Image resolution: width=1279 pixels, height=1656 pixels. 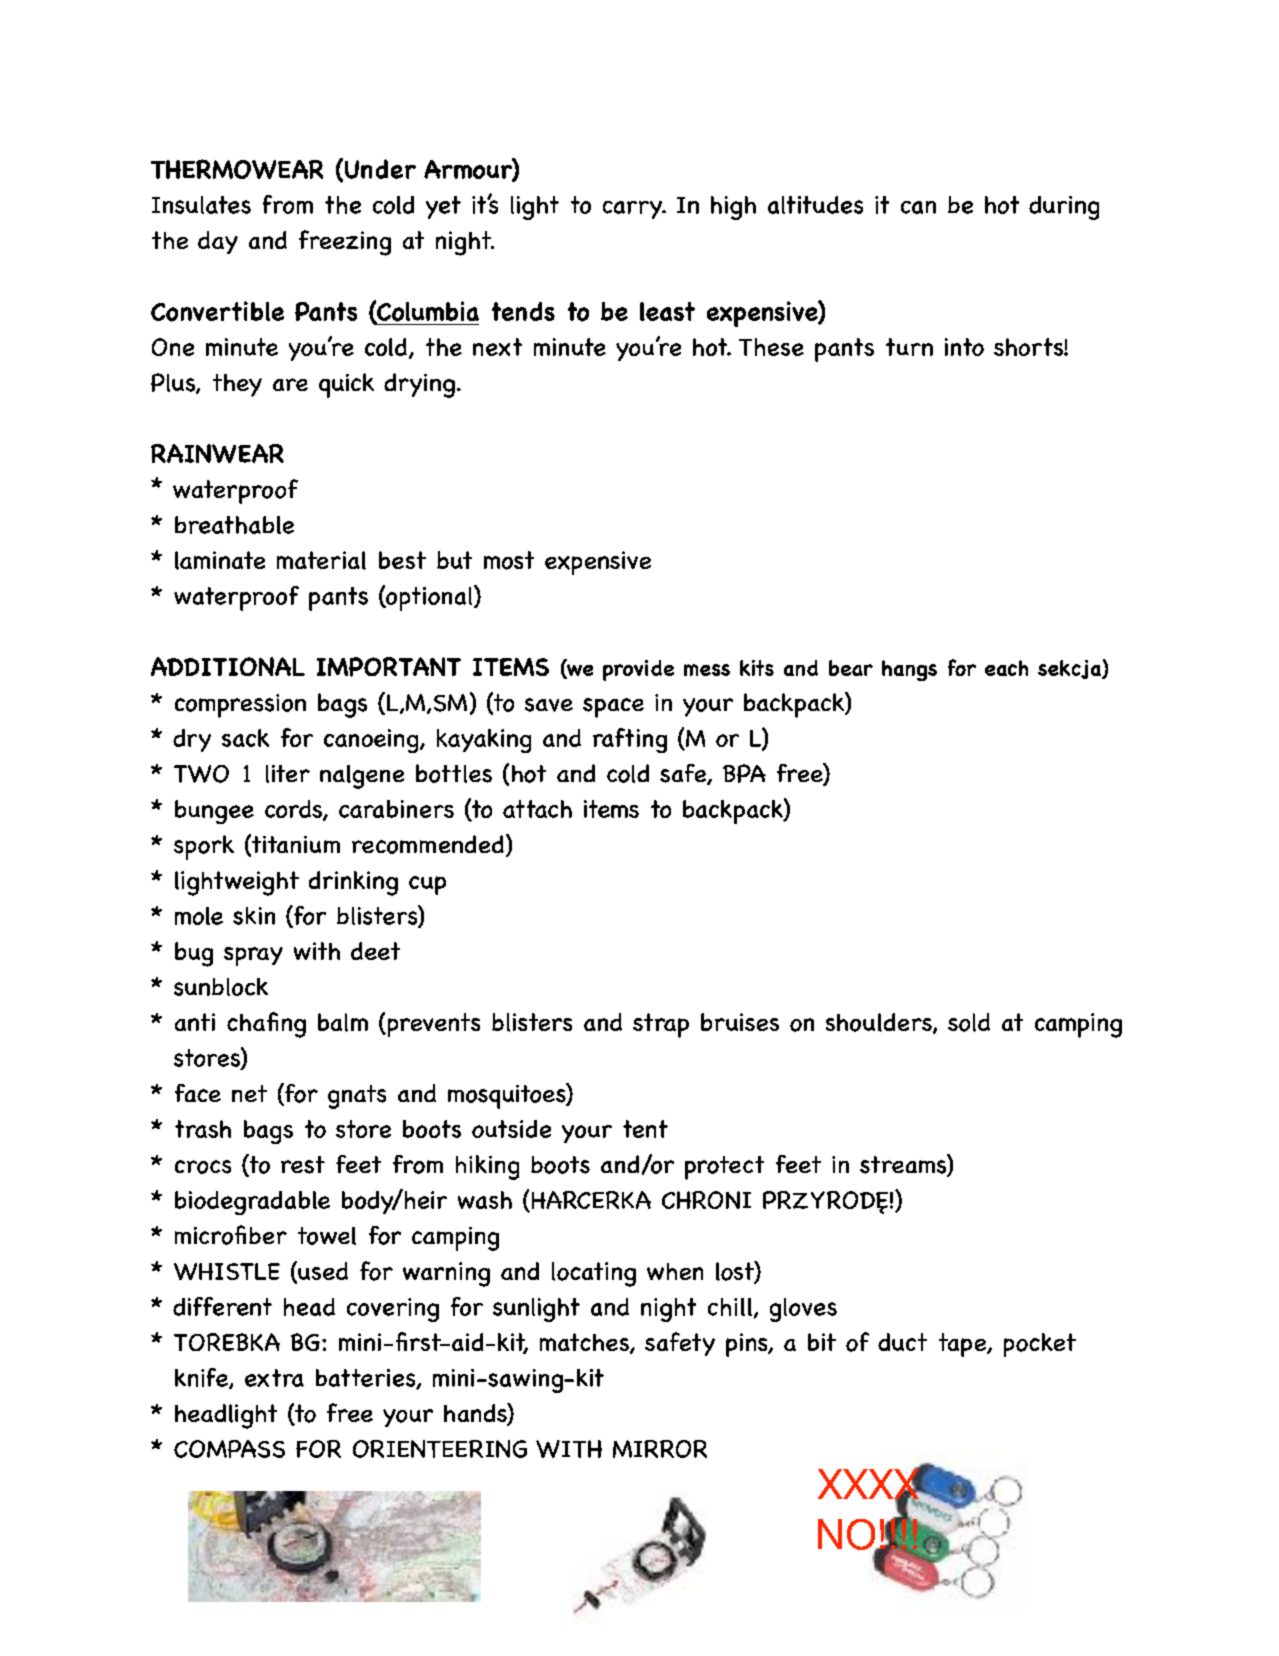 What do you see at coordinates (964, 1345) in the page?
I see `tape` at bounding box center [964, 1345].
